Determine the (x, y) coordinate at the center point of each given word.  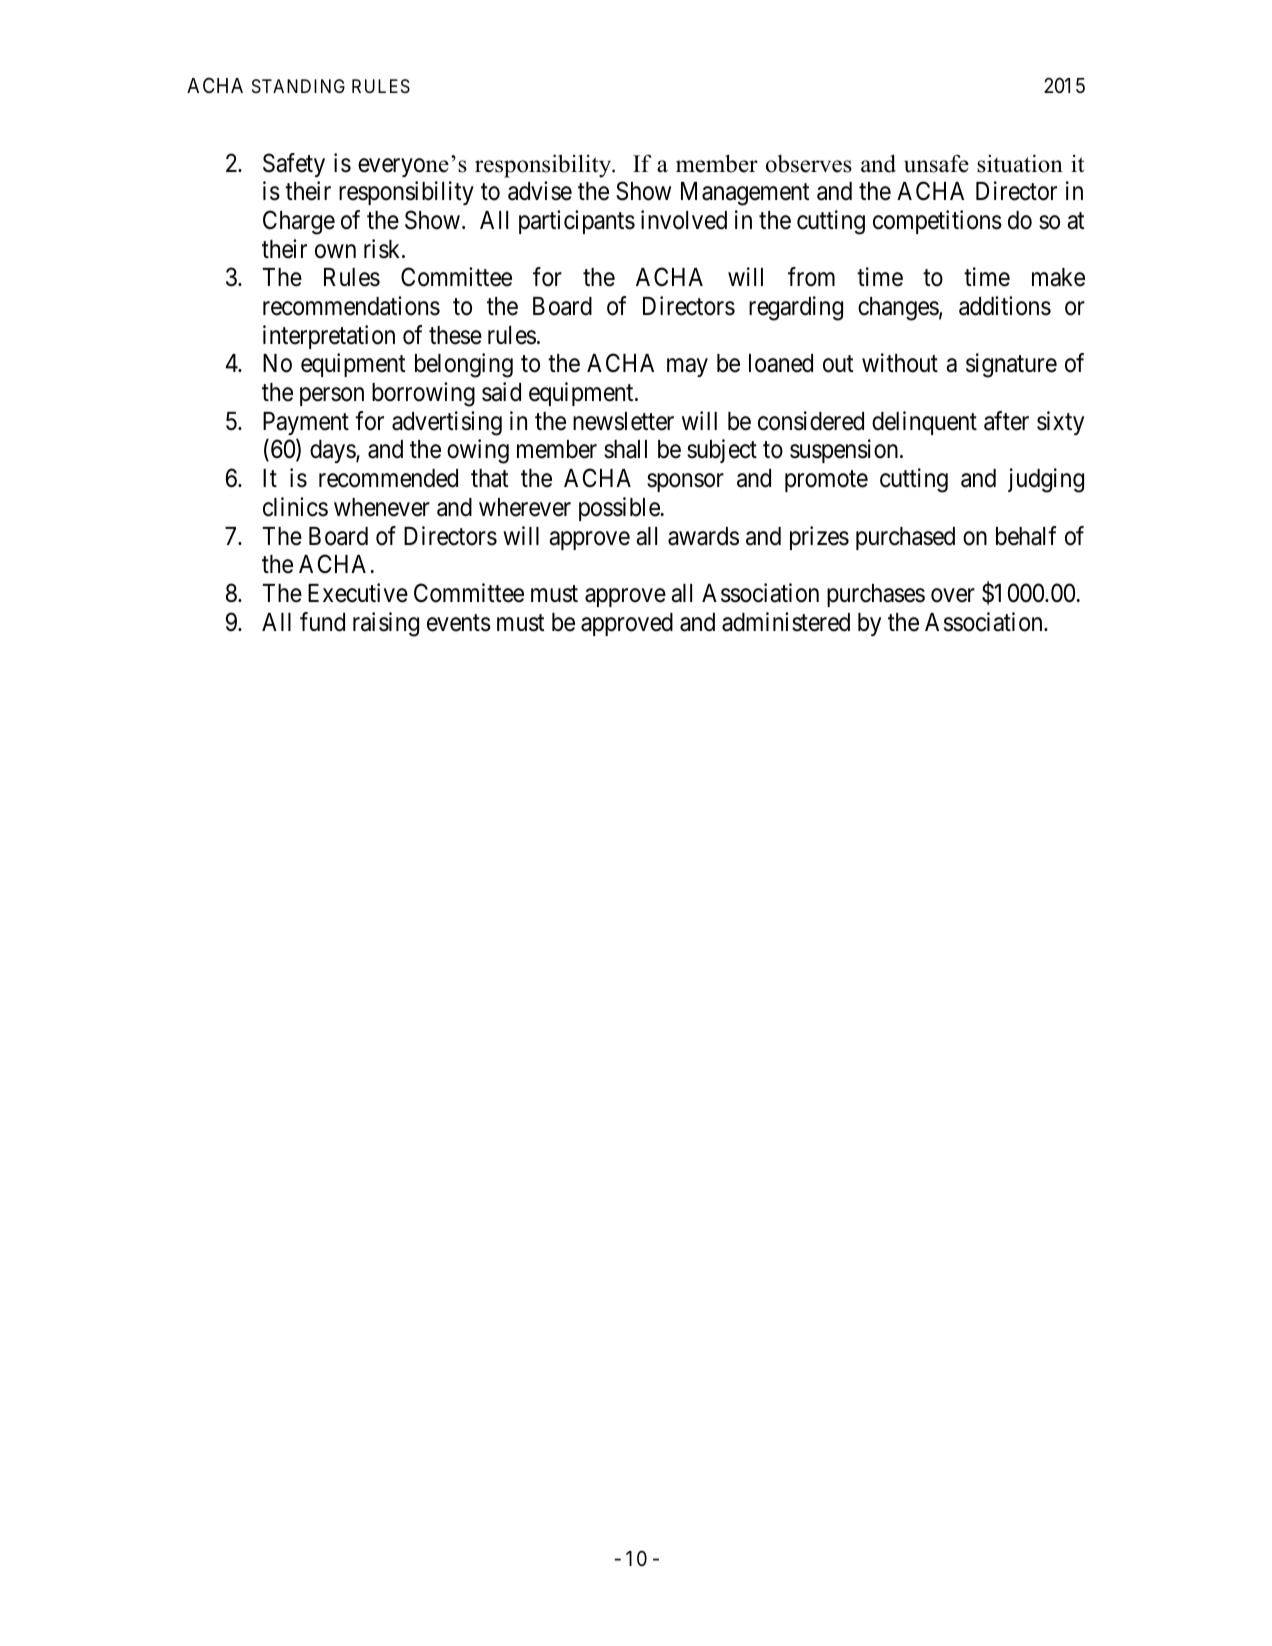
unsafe (936, 163)
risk (383, 249)
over (953, 595)
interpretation (329, 337)
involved (684, 220)
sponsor (685, 483)
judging (1046, 480)
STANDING (298, 86)
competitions (937, 222)
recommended (388, 478)
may (687, 368)
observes (809, 164)
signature (1011, 365)
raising (386, 624)
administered (786, 622)
